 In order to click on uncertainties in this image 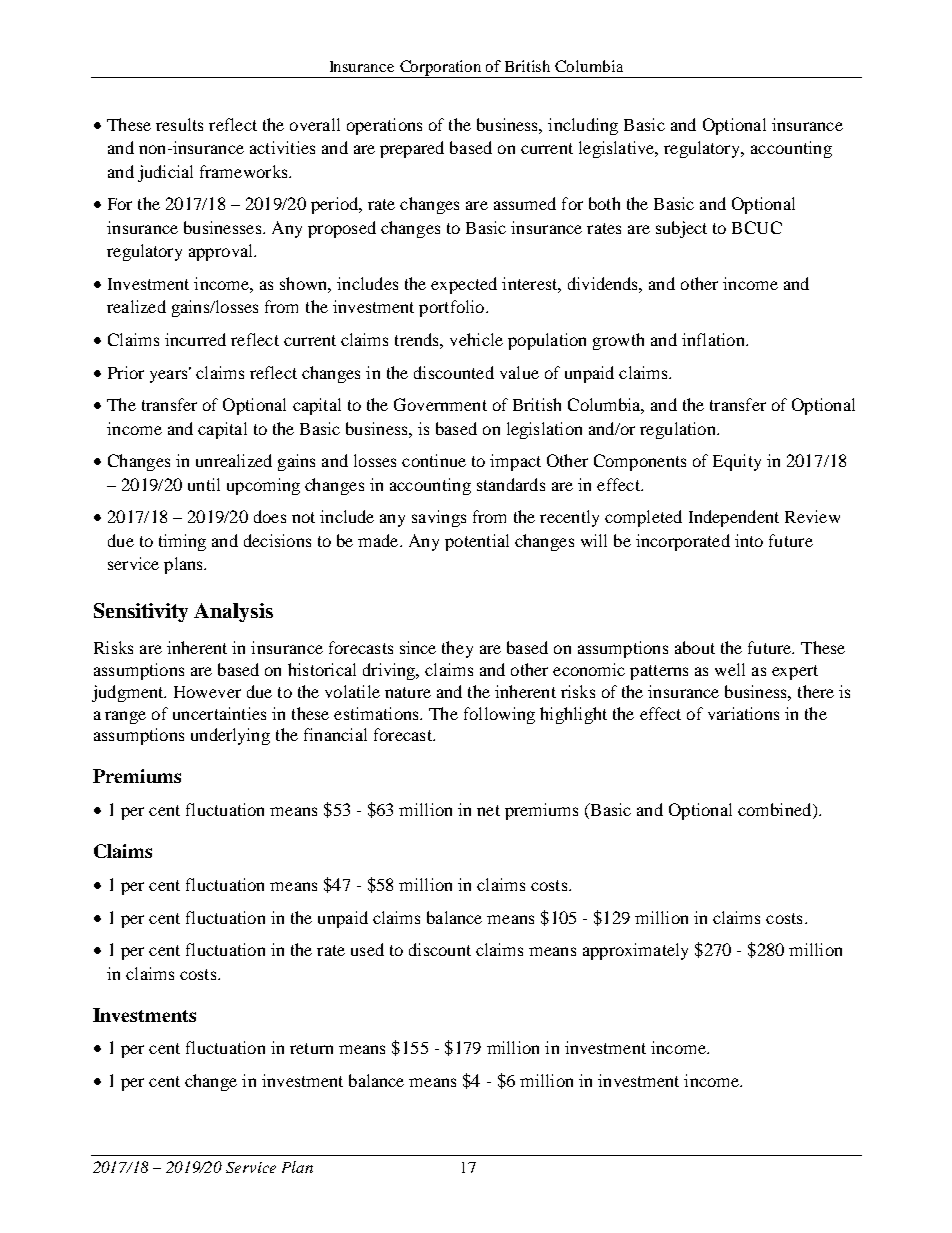, I will do `click(219, 713)`.
